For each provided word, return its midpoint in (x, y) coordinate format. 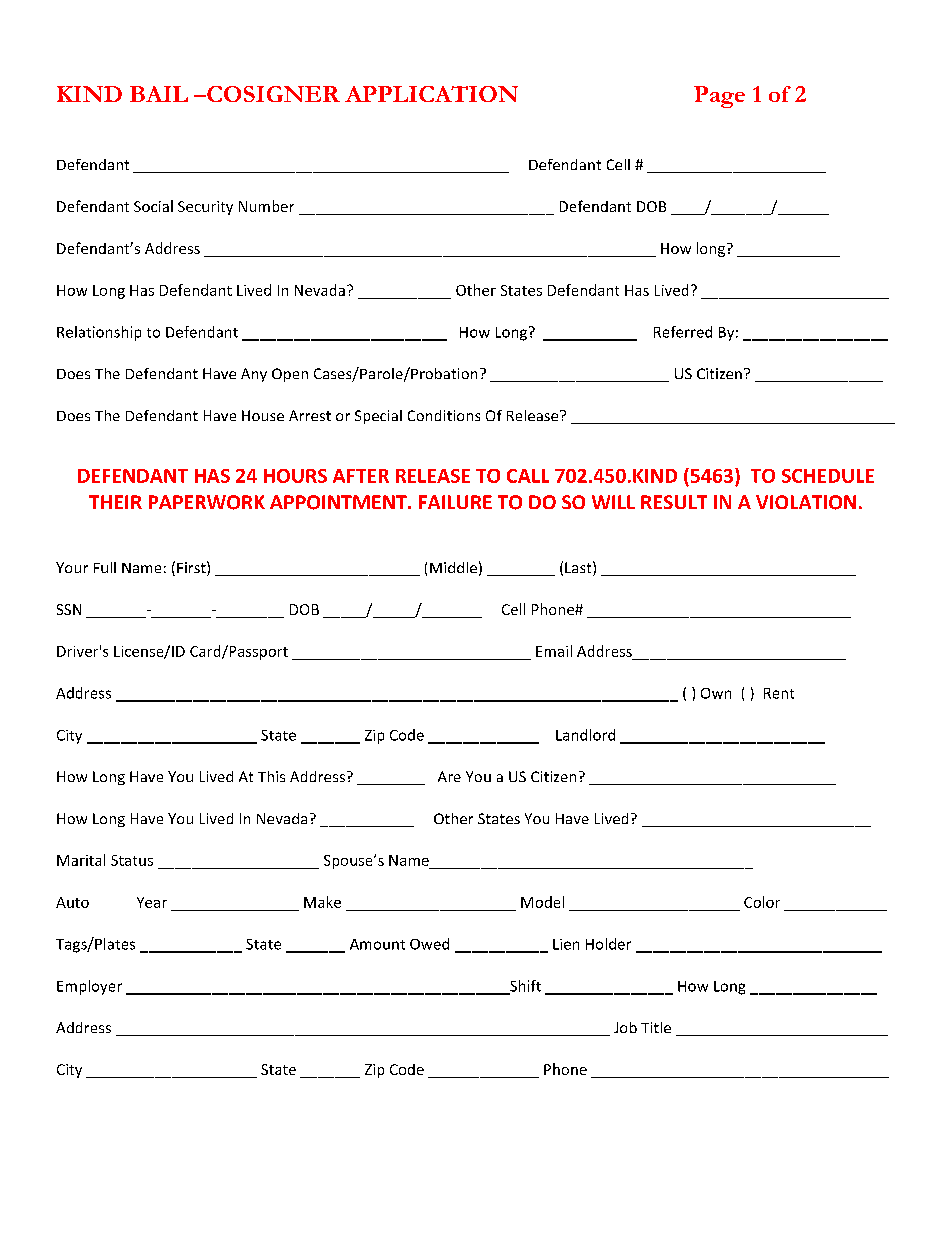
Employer (89, 987)
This (271, 776)
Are (449, 776)
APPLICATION (431, 94)
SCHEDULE (828, 476)
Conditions (444, 415)
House (263, 415)
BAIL (159, 94)
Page (719, 97)
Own (716, 693)
